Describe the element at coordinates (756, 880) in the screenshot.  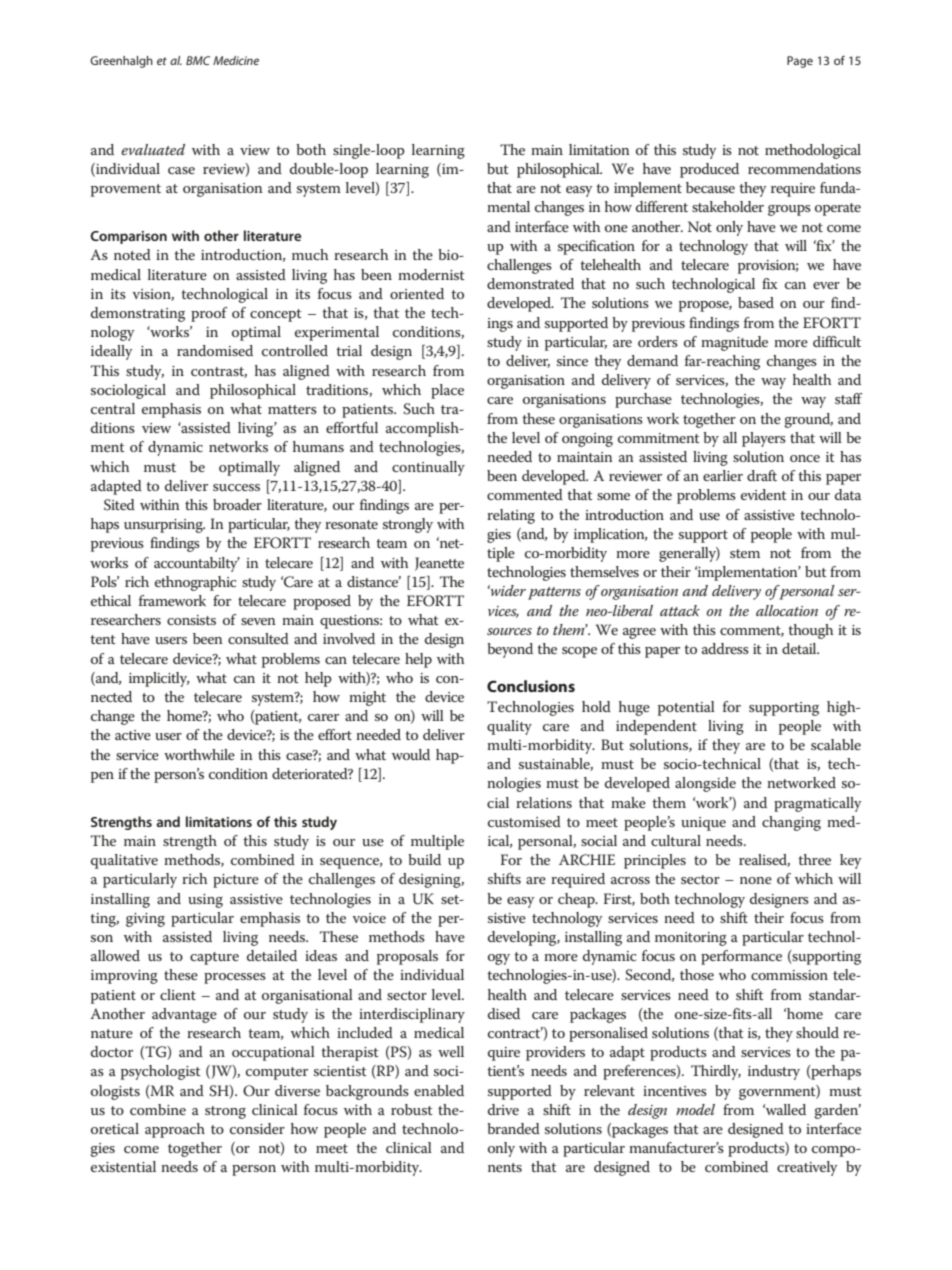
I see `none` at that location.
